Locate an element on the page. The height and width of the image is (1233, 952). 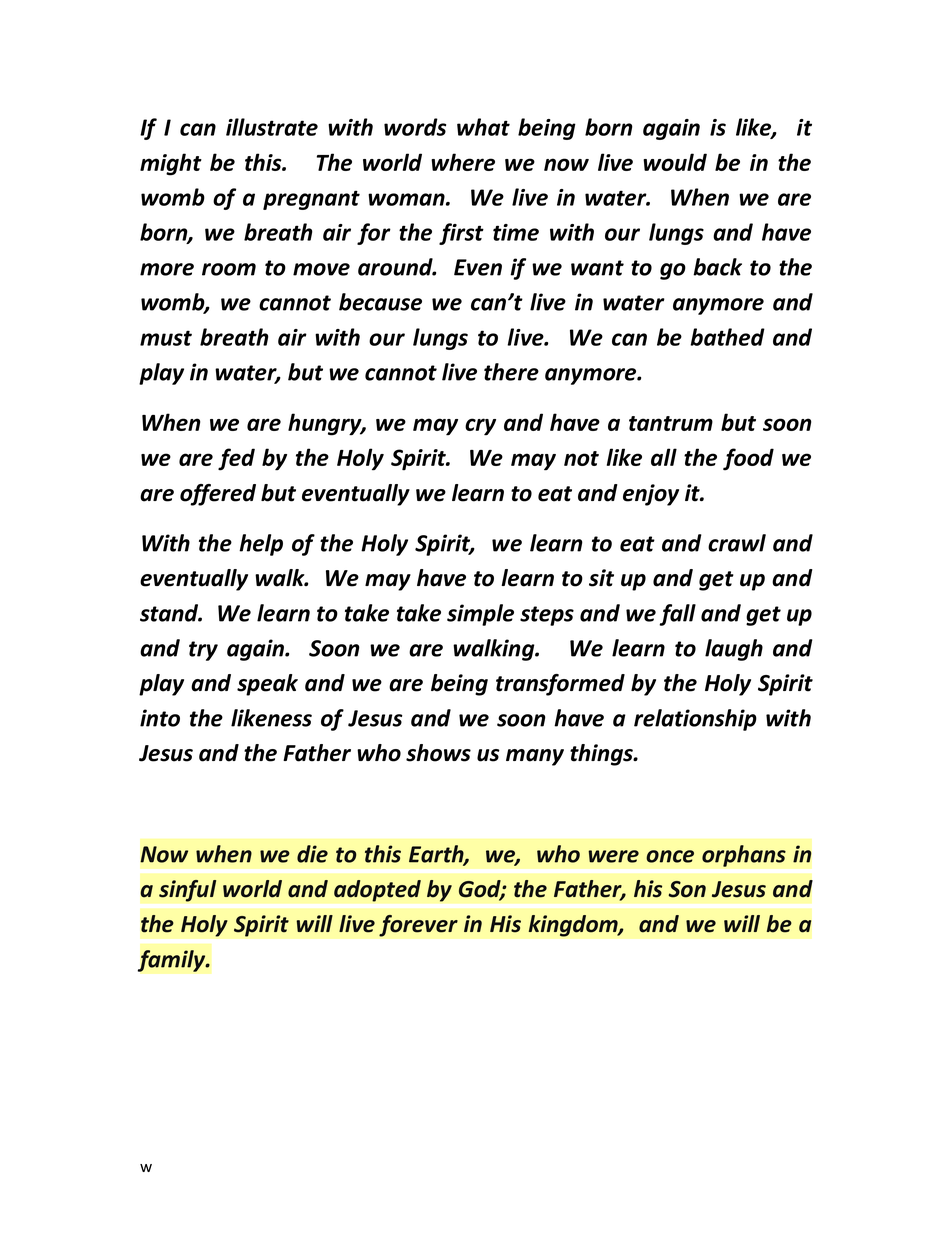
bathed is located at coordinates (727, 337).
